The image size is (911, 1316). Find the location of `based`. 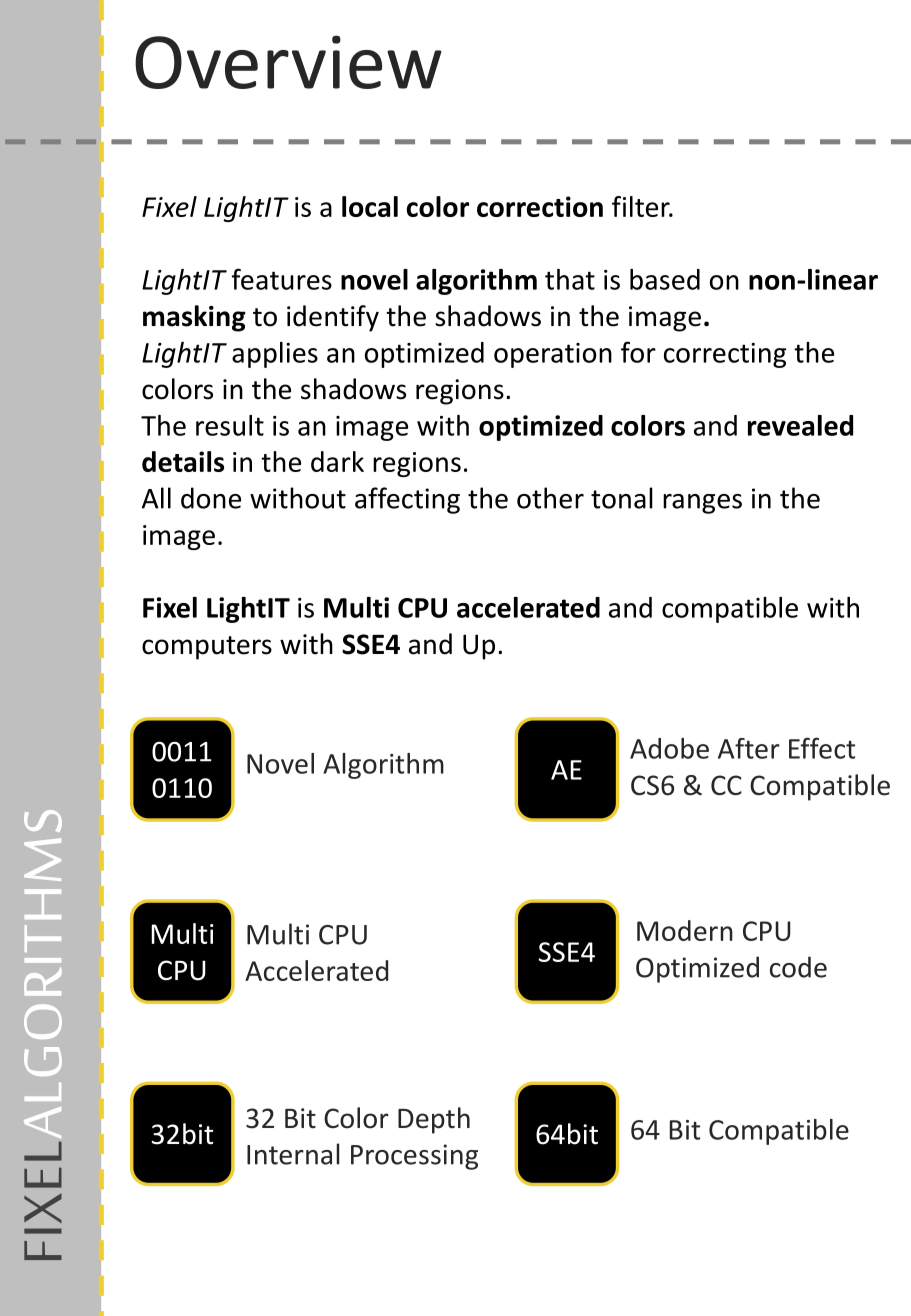

based is located at coordinates (665, 279).
